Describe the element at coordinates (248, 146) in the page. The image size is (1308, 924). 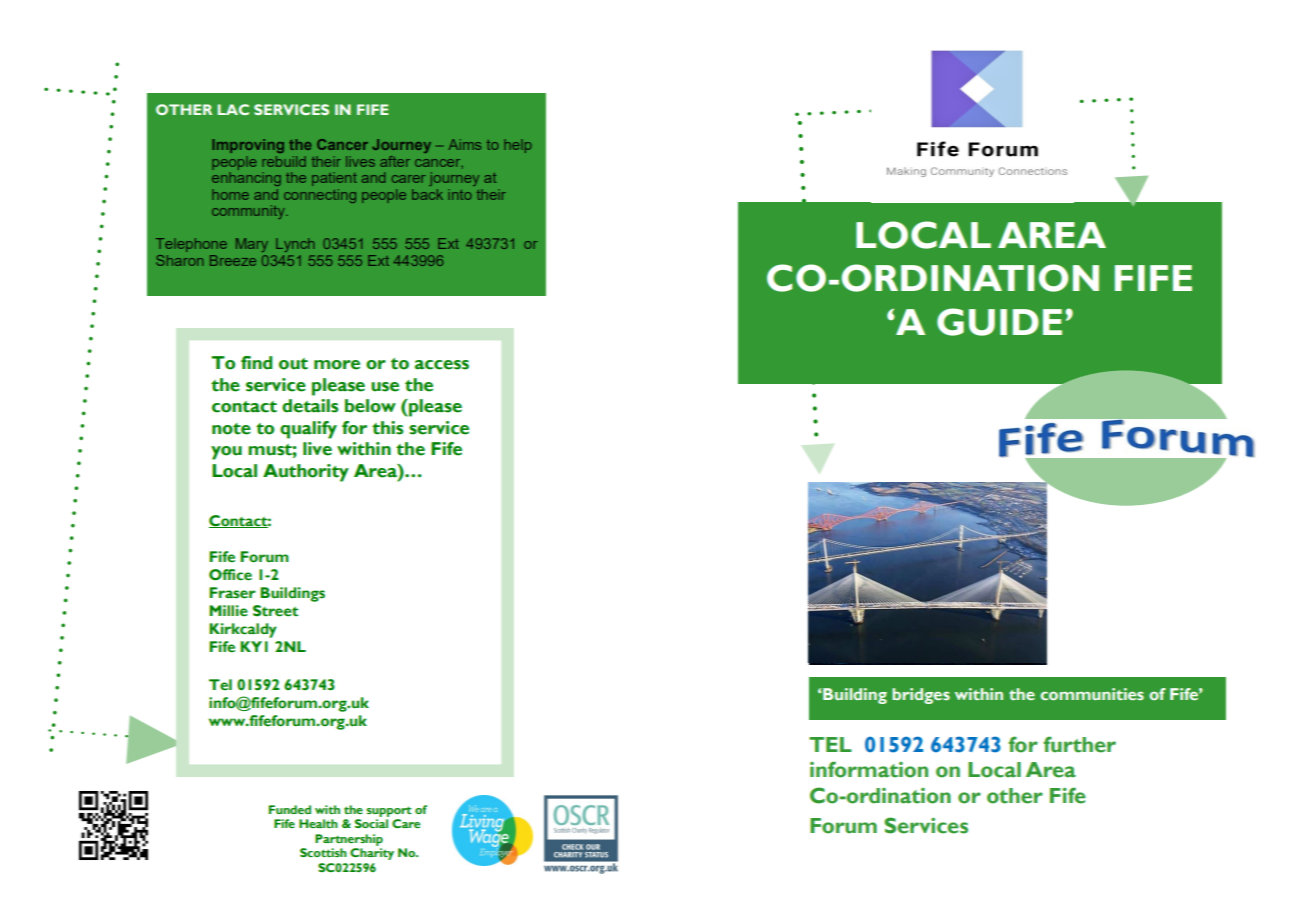
I see `Improving` at that location.
